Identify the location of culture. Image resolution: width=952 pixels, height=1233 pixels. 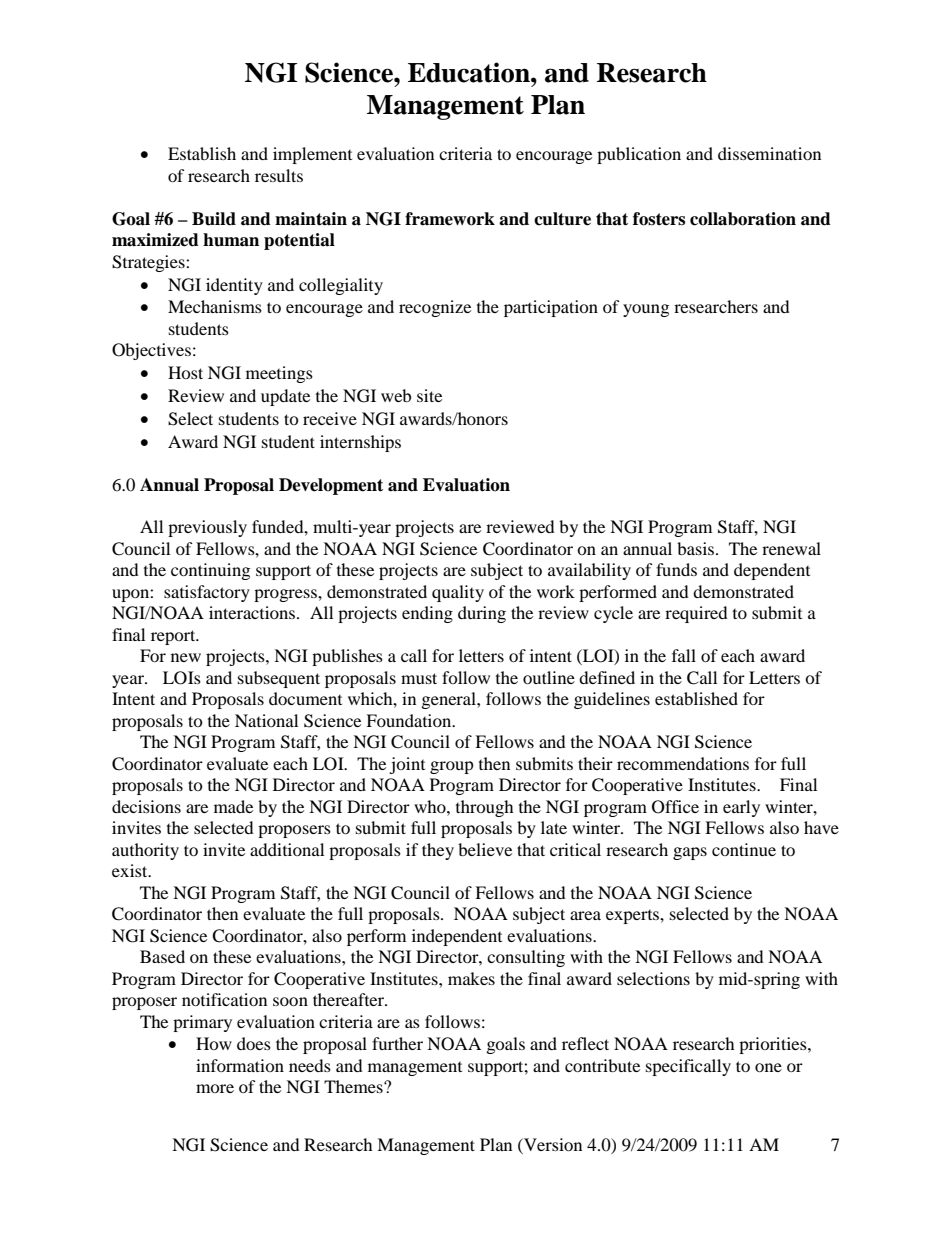
(562, 219).
